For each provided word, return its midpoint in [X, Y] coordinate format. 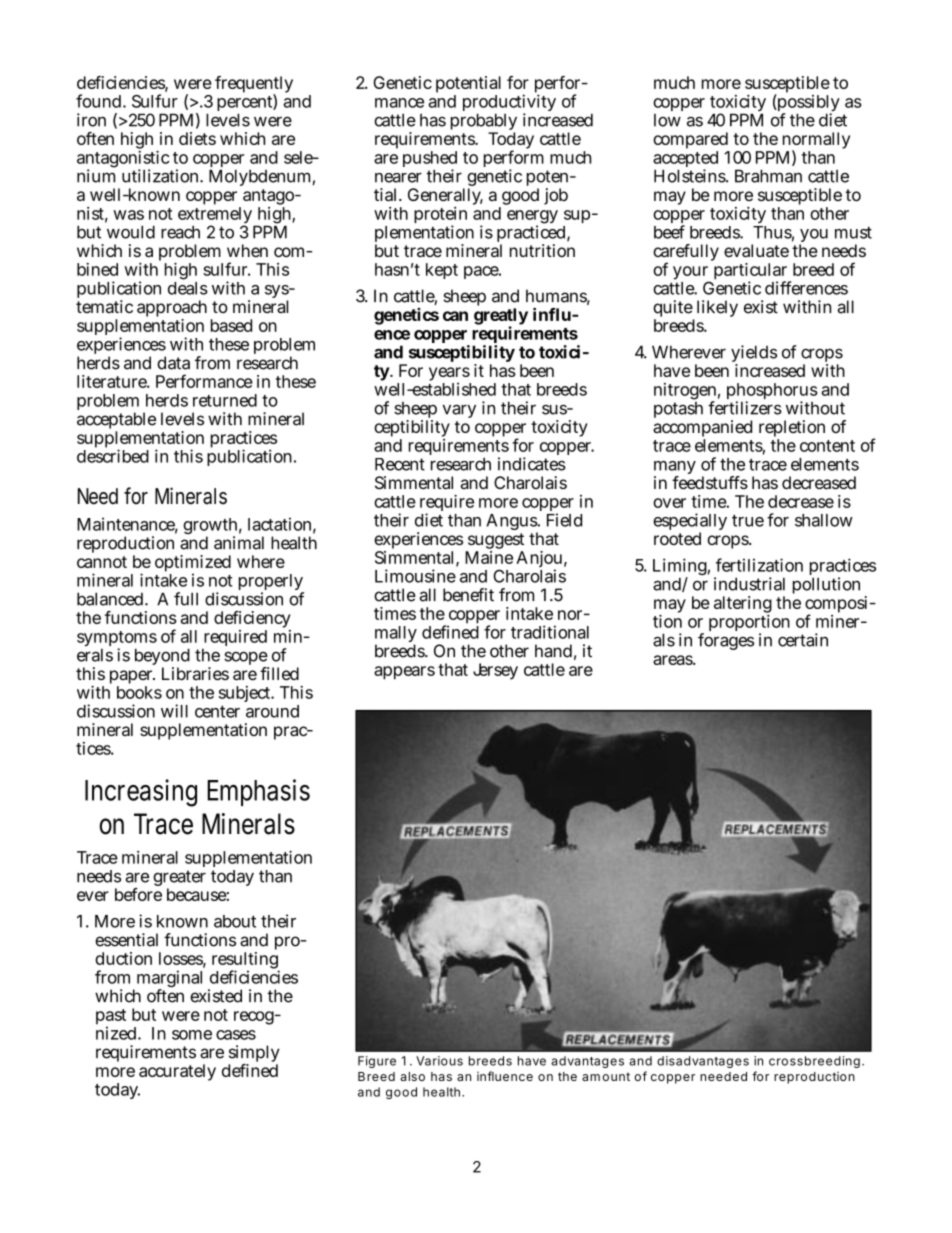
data [173, 363]
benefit [468, 595]
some [192, 1035]
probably [484, 123]
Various [439, 1061]
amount [606, 1076]
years [450, 375]
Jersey [495, 671]
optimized [193, 565]
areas [674, 660]
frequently [254, 86]
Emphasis [258, 792]
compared [691, 142]
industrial [749, 584]
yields [754, 355]
